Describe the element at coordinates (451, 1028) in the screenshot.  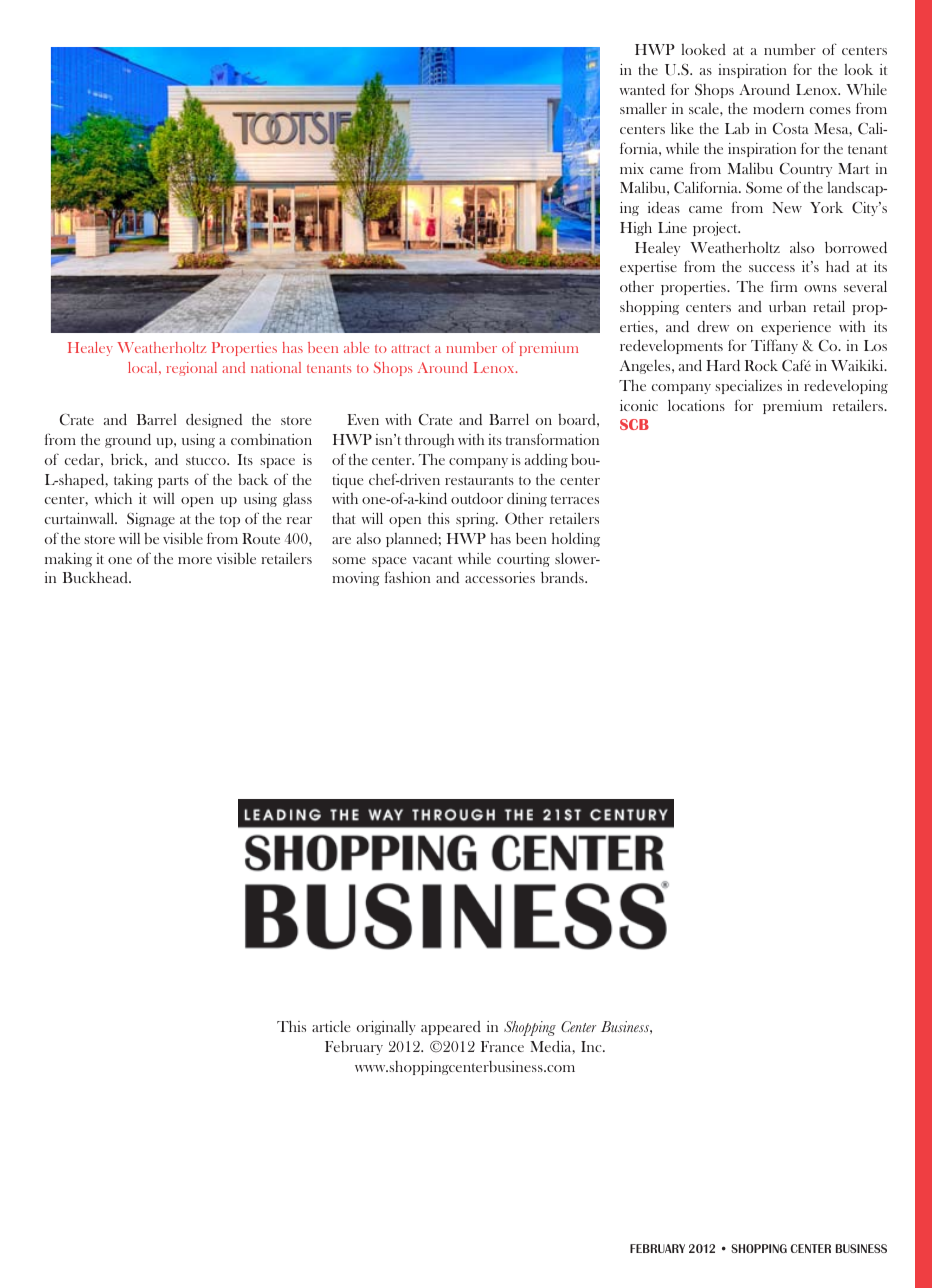
I see `appeared` at that location.
